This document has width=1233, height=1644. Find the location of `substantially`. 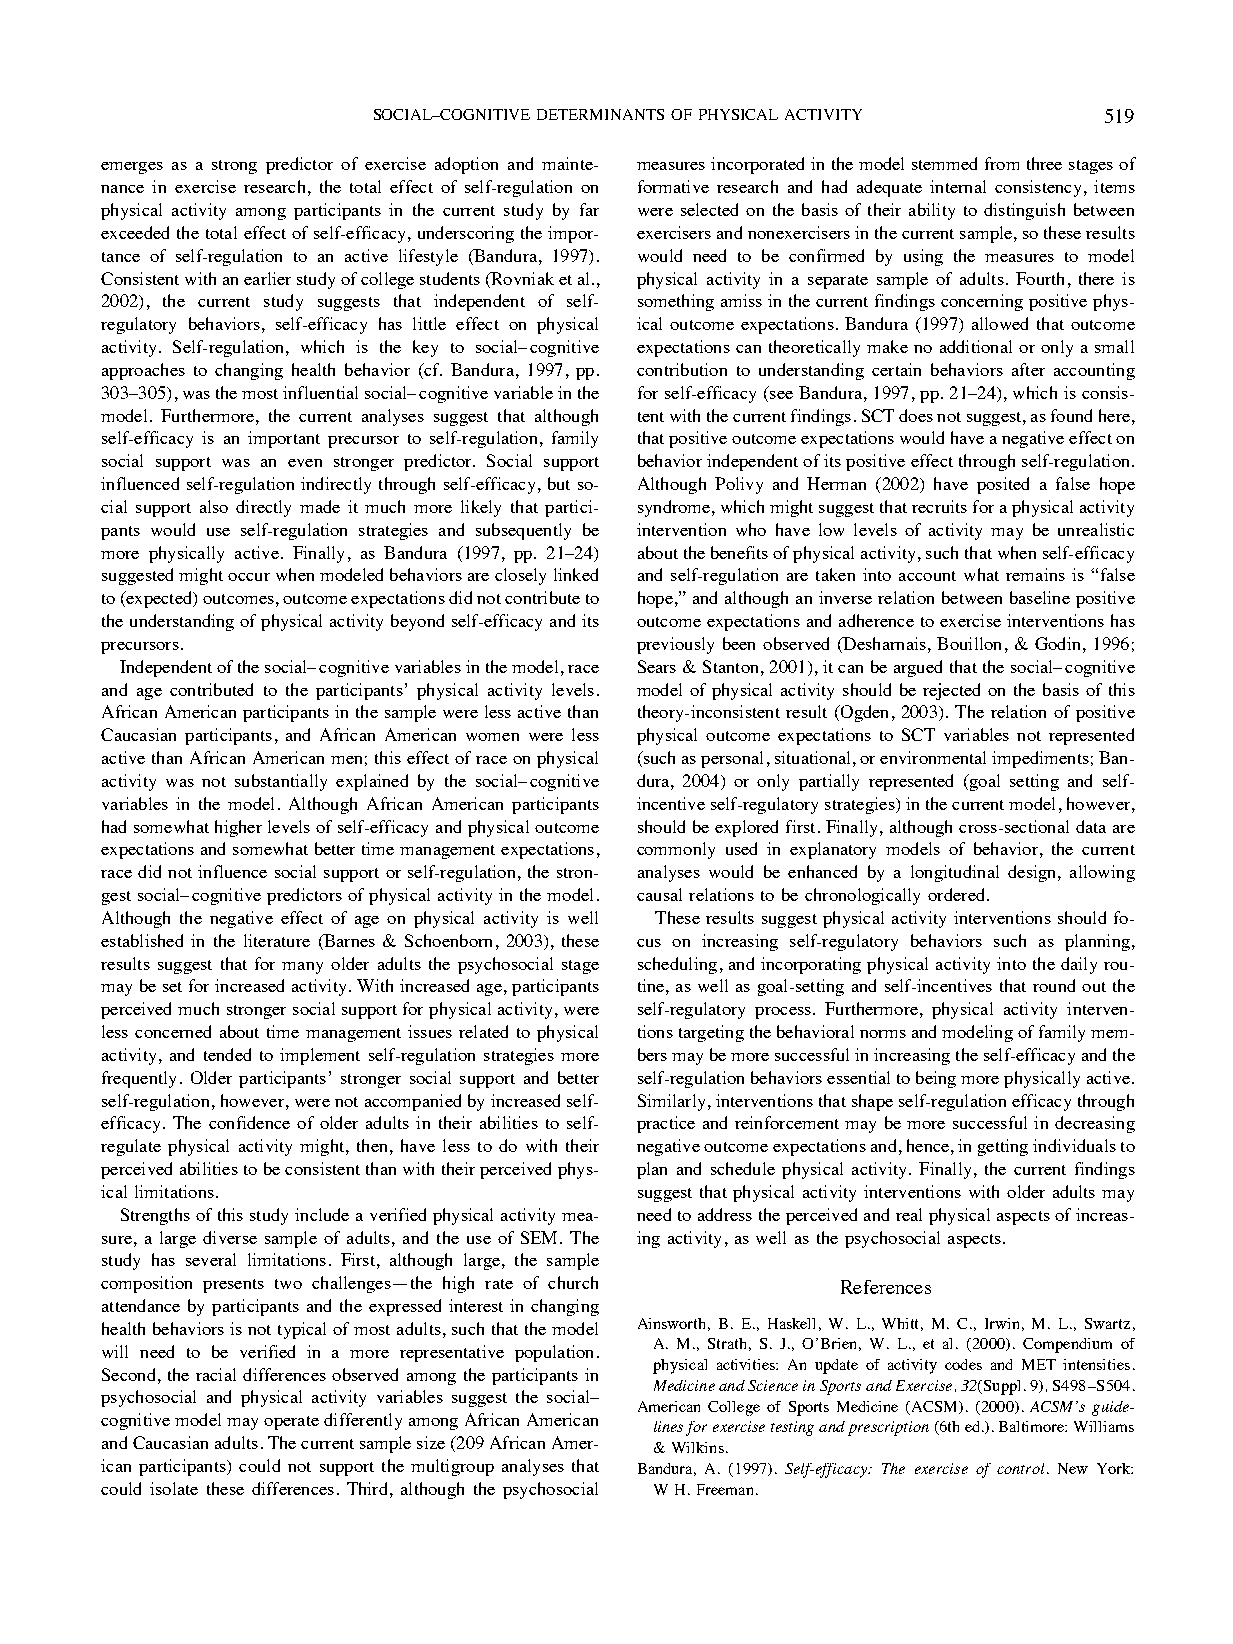

substantially is located at coordinates (281, 782).
